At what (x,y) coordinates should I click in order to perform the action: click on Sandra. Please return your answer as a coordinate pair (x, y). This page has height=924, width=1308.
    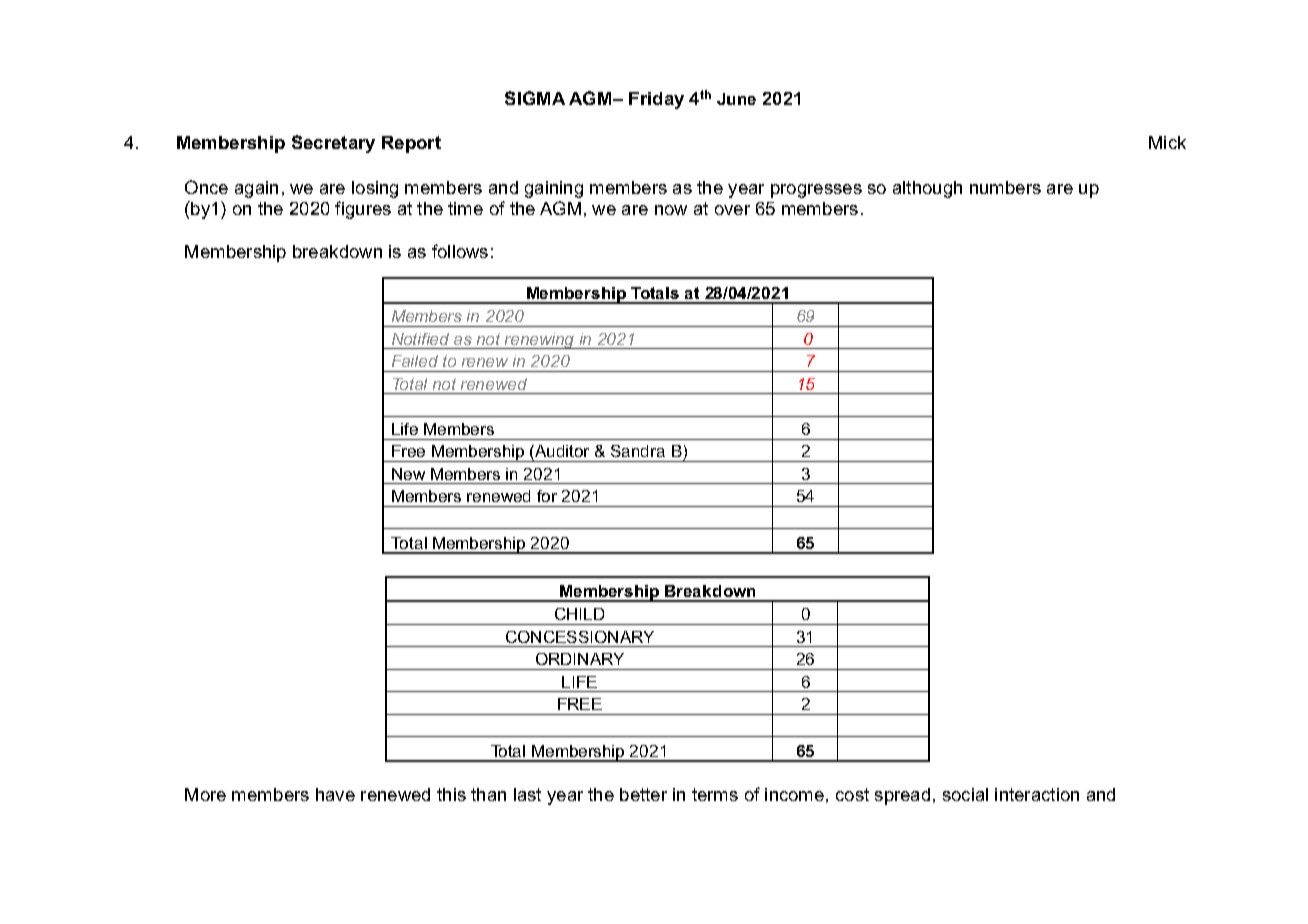
    Looking at the image, I should click on (638, 451).
